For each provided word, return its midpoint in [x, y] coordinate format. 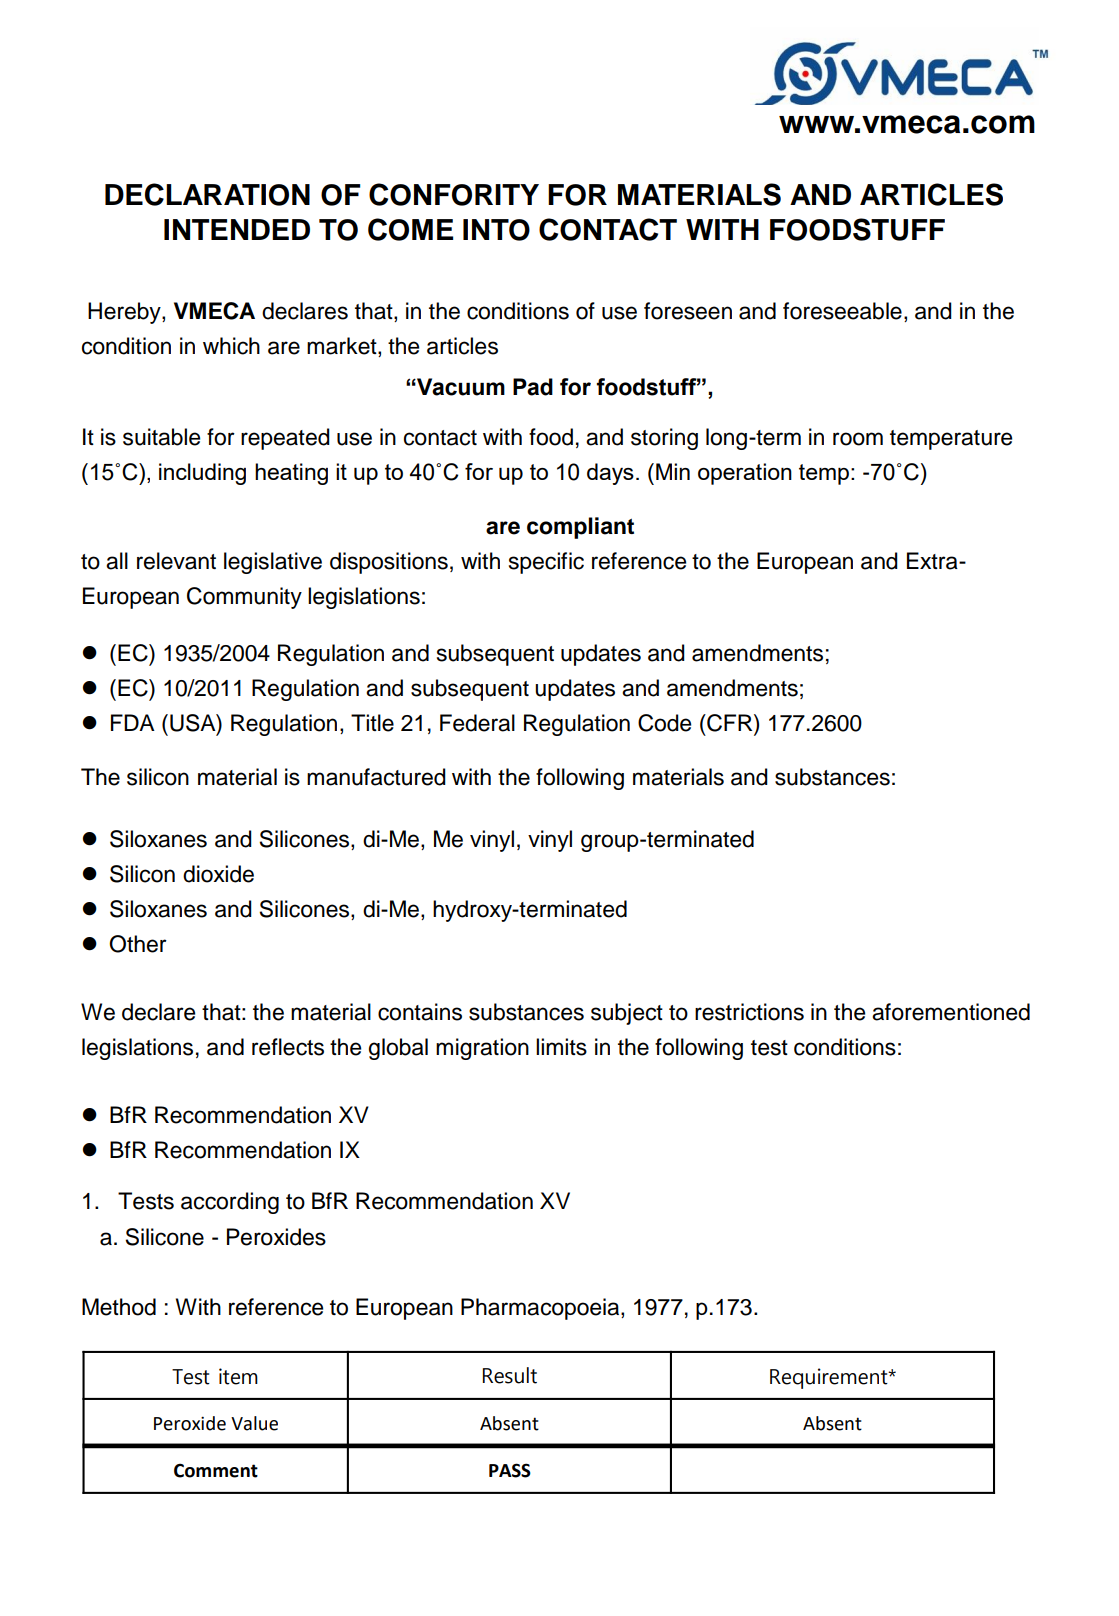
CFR [730, 723]
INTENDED [237, 229]
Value [254, 1423]
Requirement [830, 1378]
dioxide [218, 874]
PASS [510, 1470]
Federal [477, 723]
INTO [496, 230]
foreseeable [842, 311]
